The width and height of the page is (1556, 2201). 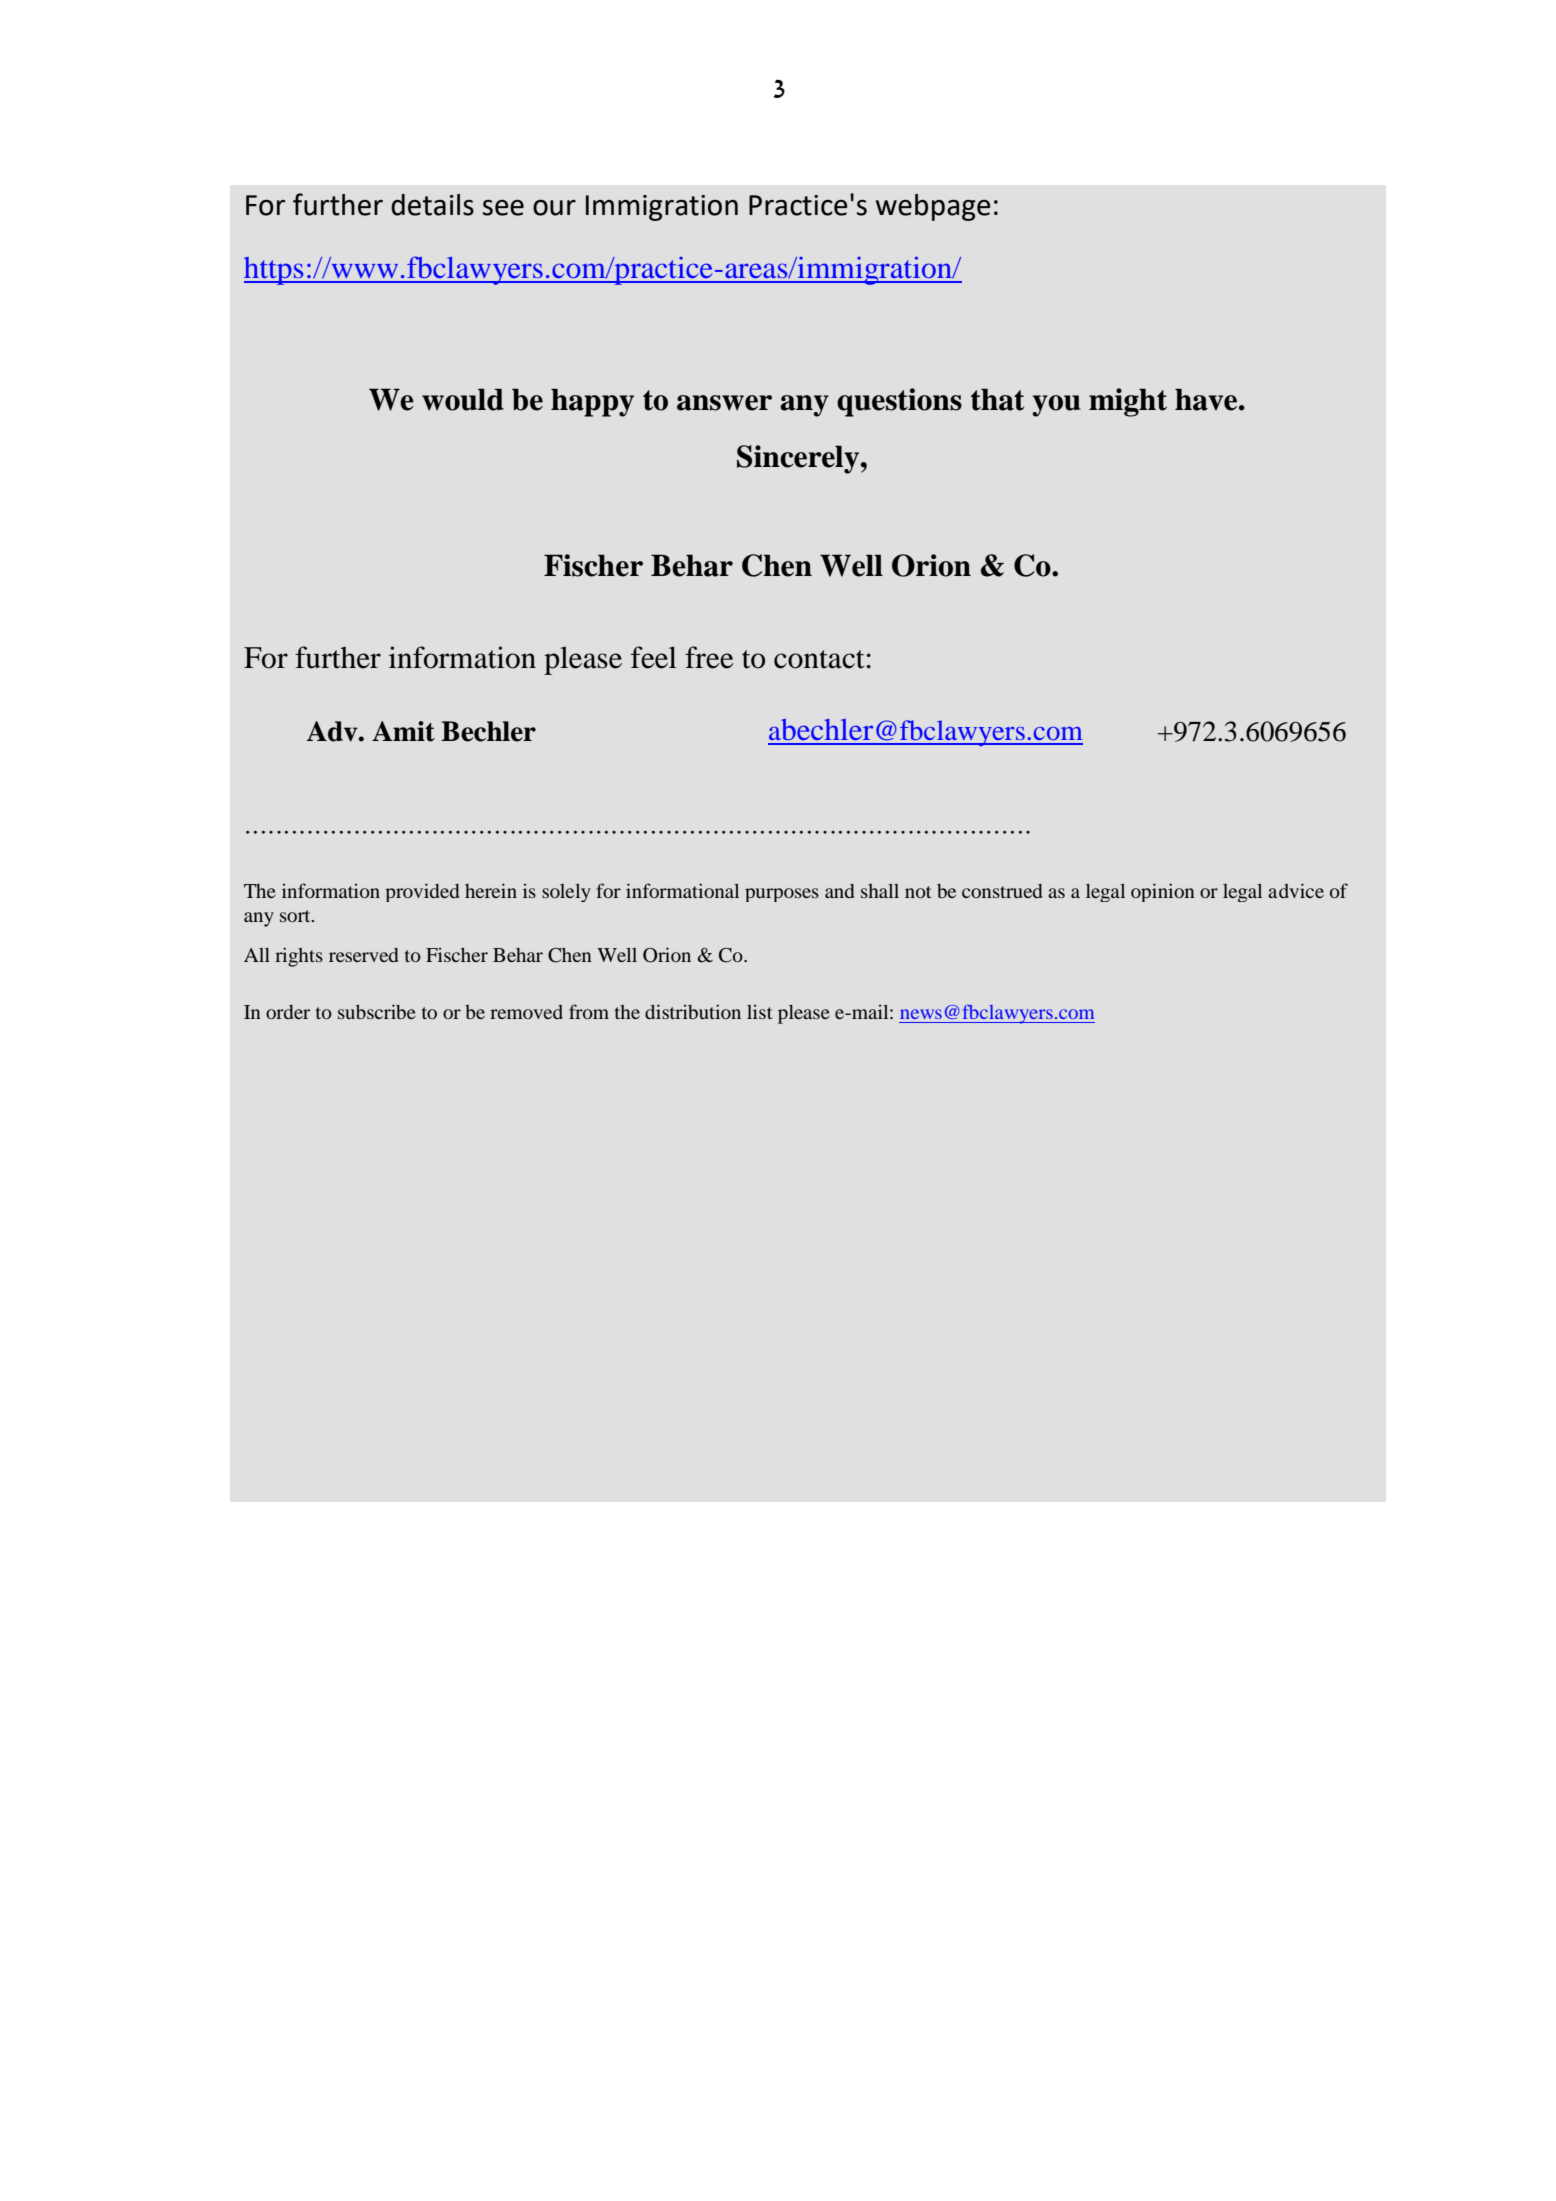 What do you see at coordinates (709, 657) in the page?
I see `free` at bounding box center [709, 657].
